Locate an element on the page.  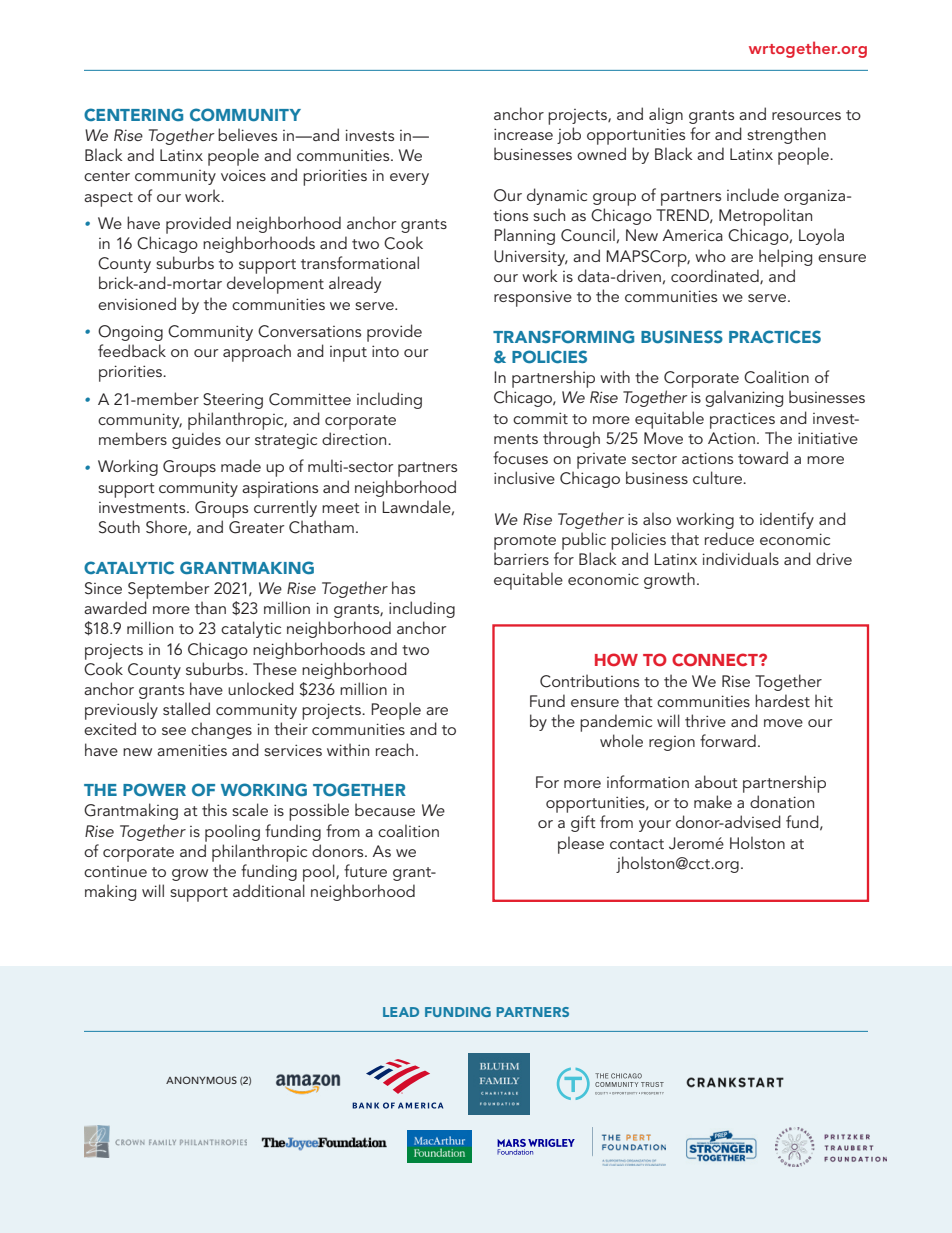
individuals is located at coordinates (741, 558).
